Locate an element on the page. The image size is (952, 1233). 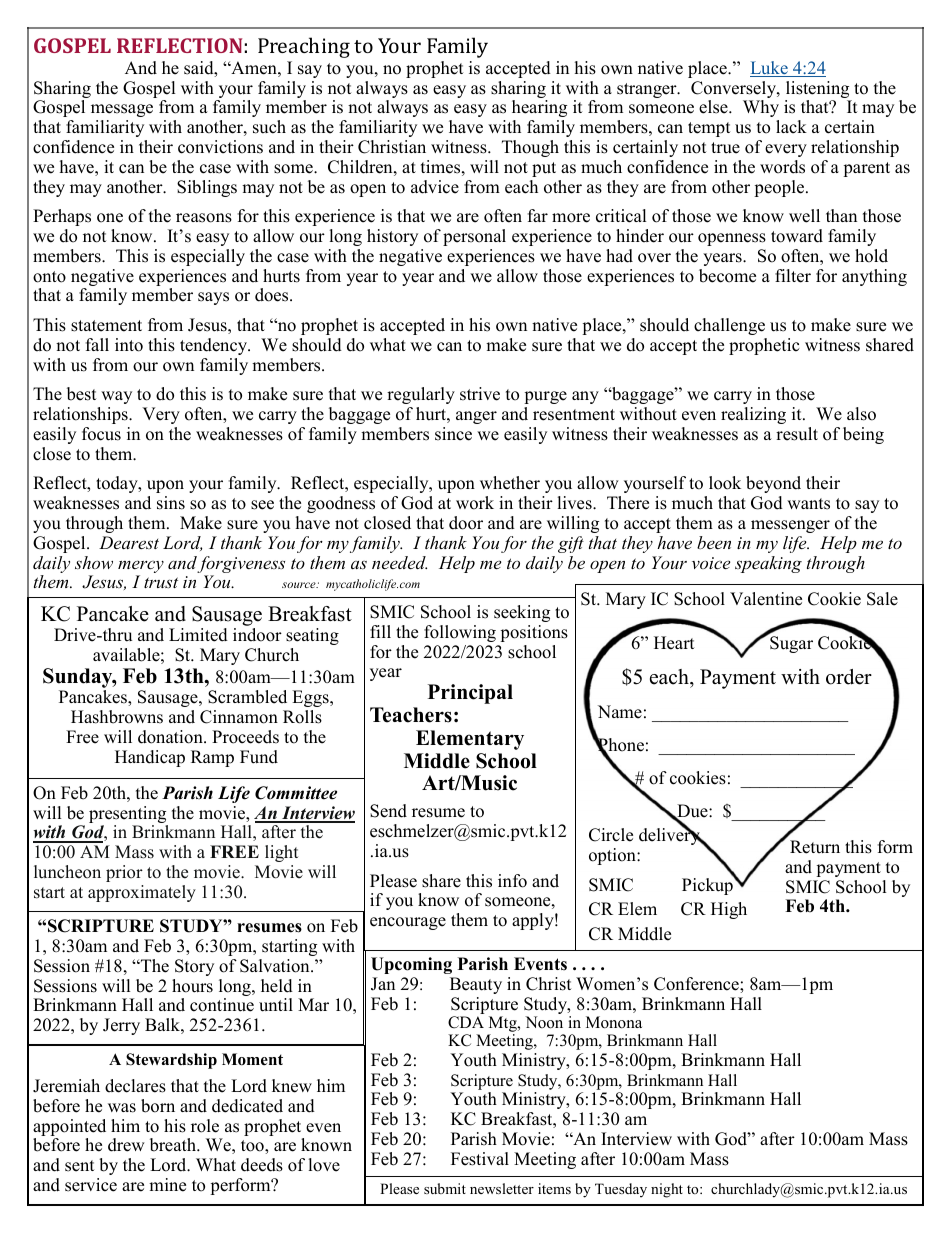
Limited is located at coordinates (198, 635).
